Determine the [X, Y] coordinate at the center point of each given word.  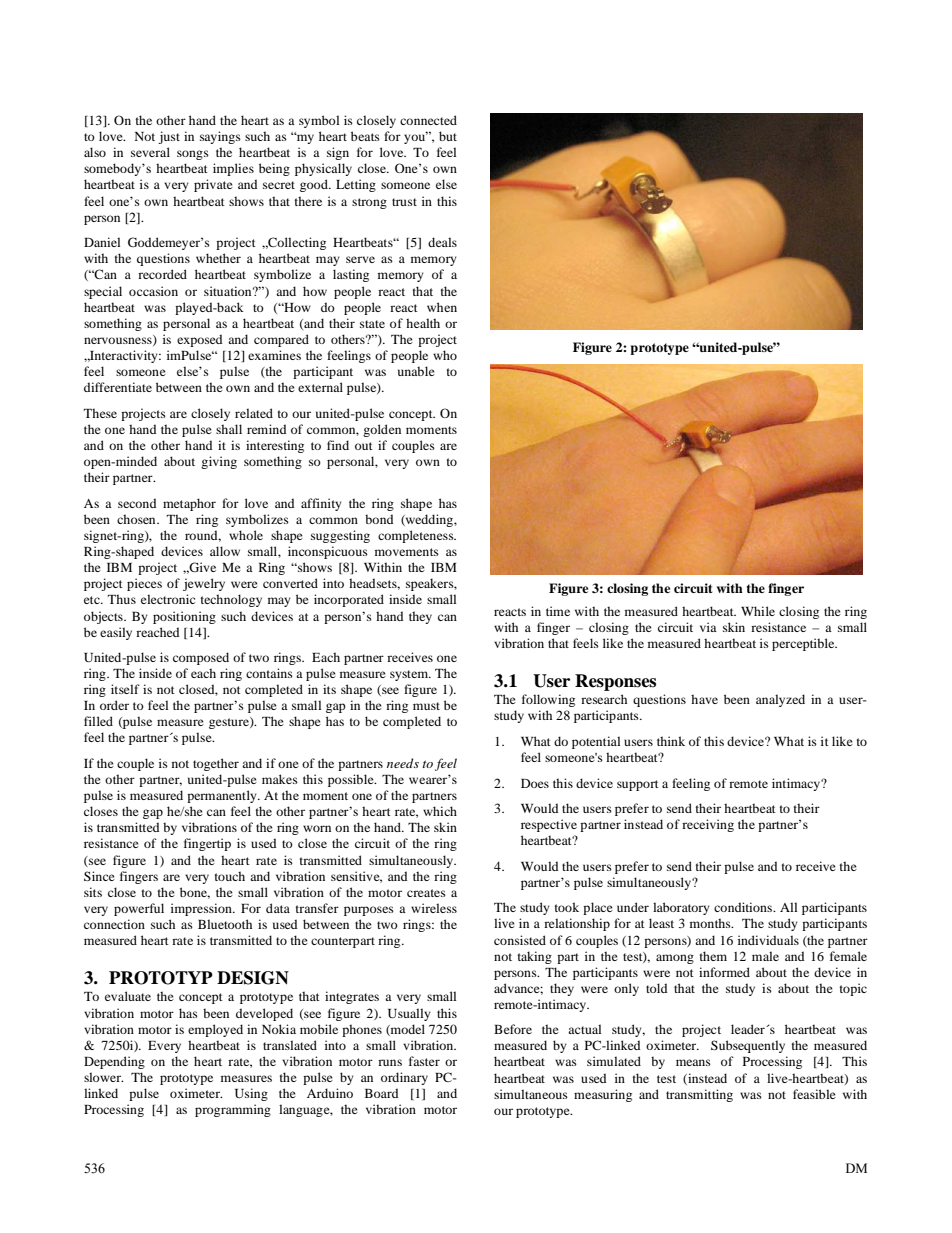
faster [424, 1061]
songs [193, 155]
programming [233, 1110]
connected [428, 120]
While [758, 611]
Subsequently [748, 1046]
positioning [184, 617]
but [448, 136]
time [558, 611]
